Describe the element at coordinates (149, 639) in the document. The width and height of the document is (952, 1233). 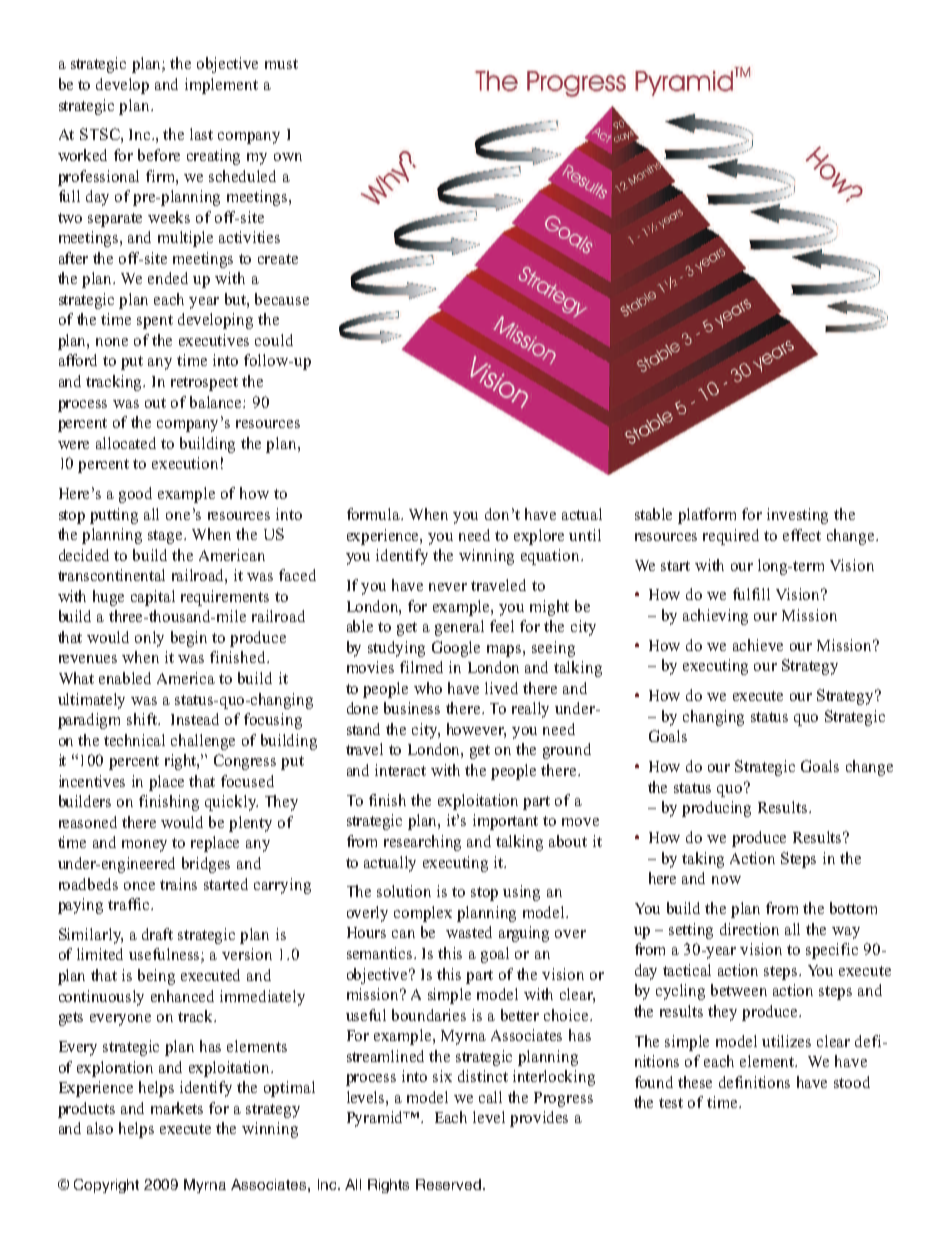
I see `only` at that location.
